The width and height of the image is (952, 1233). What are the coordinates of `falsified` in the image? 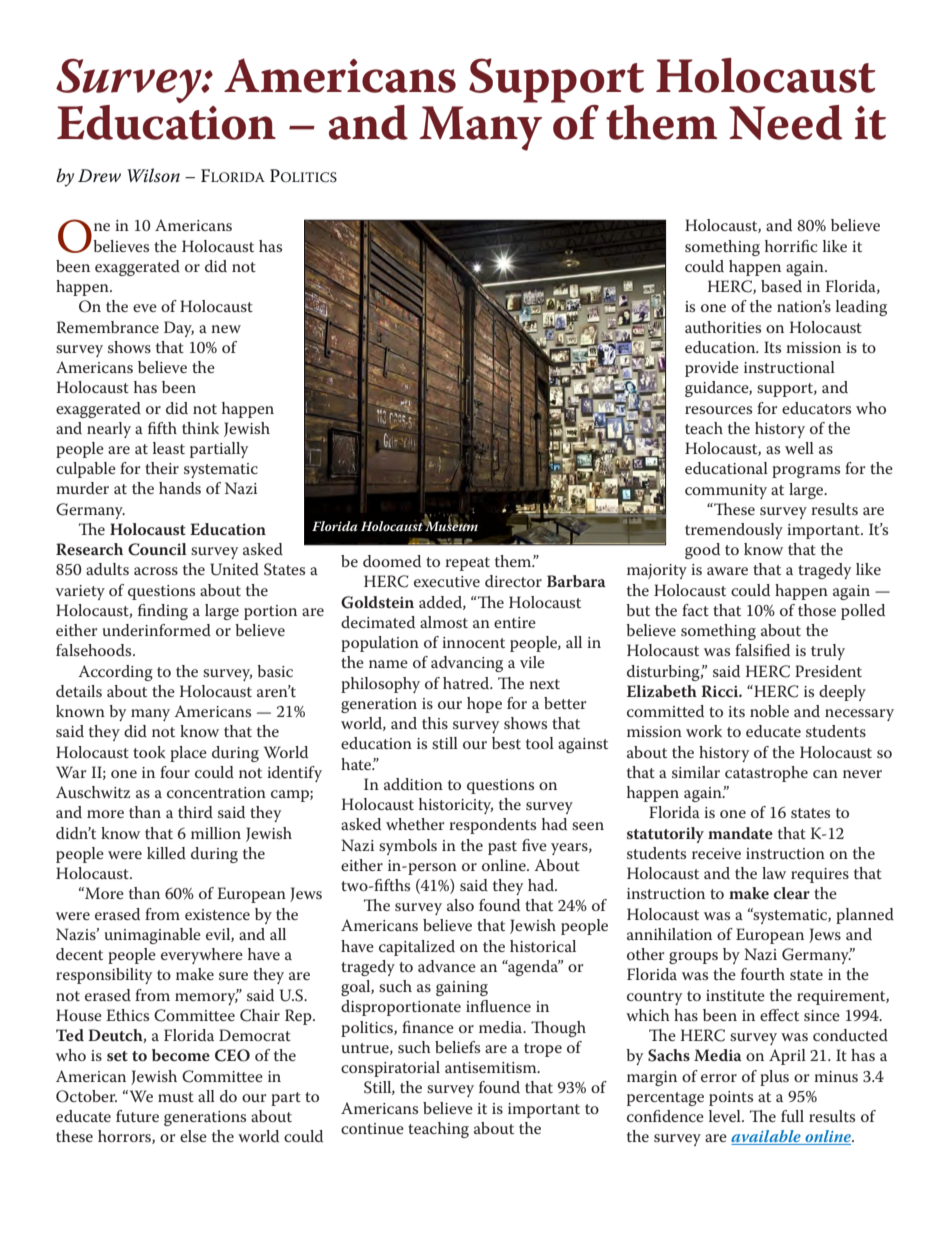 It's located at (762, 650).
